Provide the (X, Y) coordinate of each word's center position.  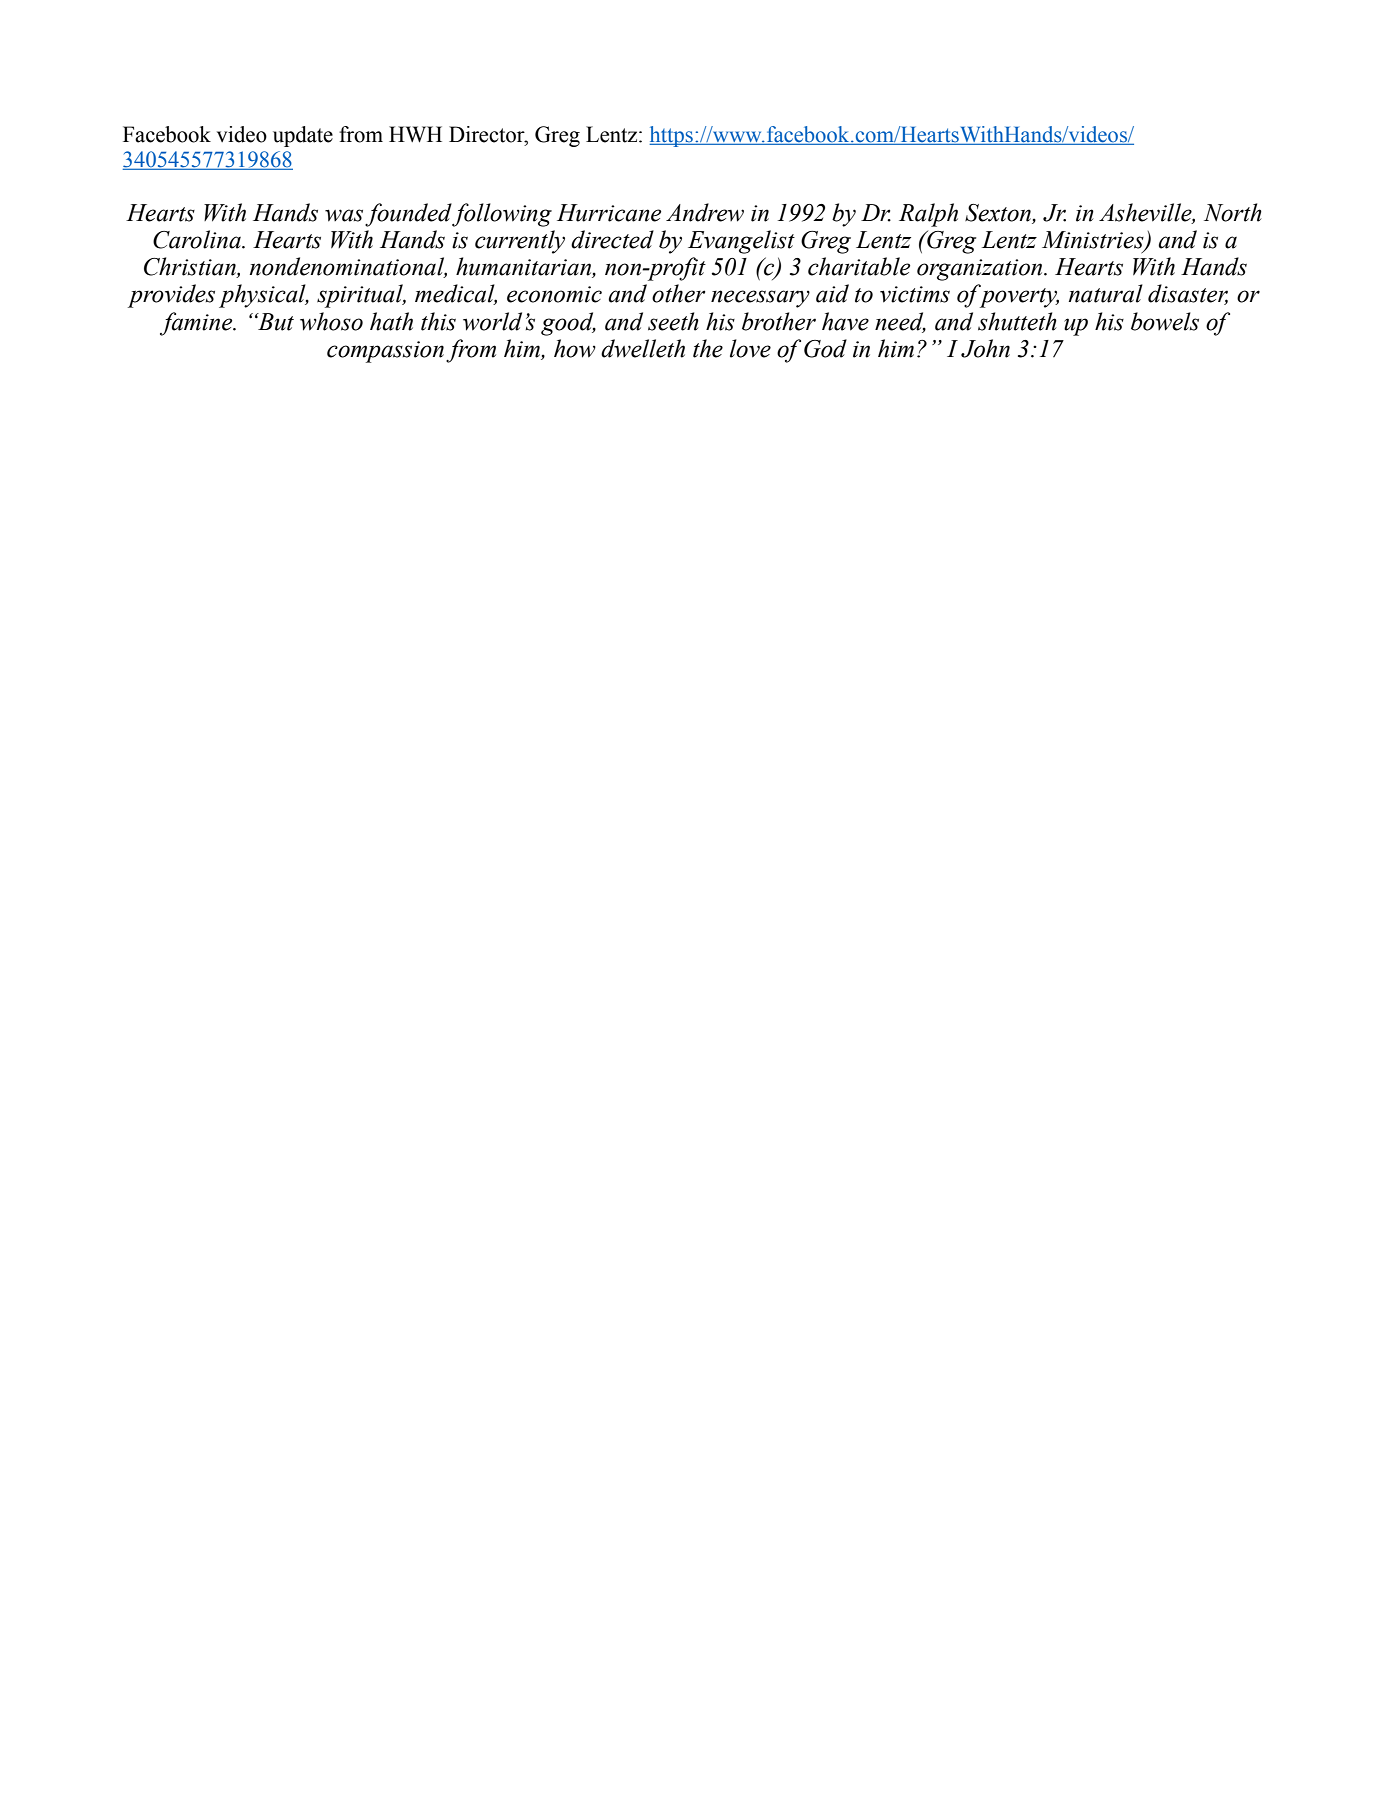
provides (171, 296)
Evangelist (741, 242)
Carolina (198, 239)
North (1233, 212)
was (344, 215)
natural (1106, 293)
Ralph (928, 215)
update (303, 136)
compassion (385, 352)
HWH (415, 134)
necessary (760, 299)
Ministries (1094, 241)
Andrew (705, 212)
